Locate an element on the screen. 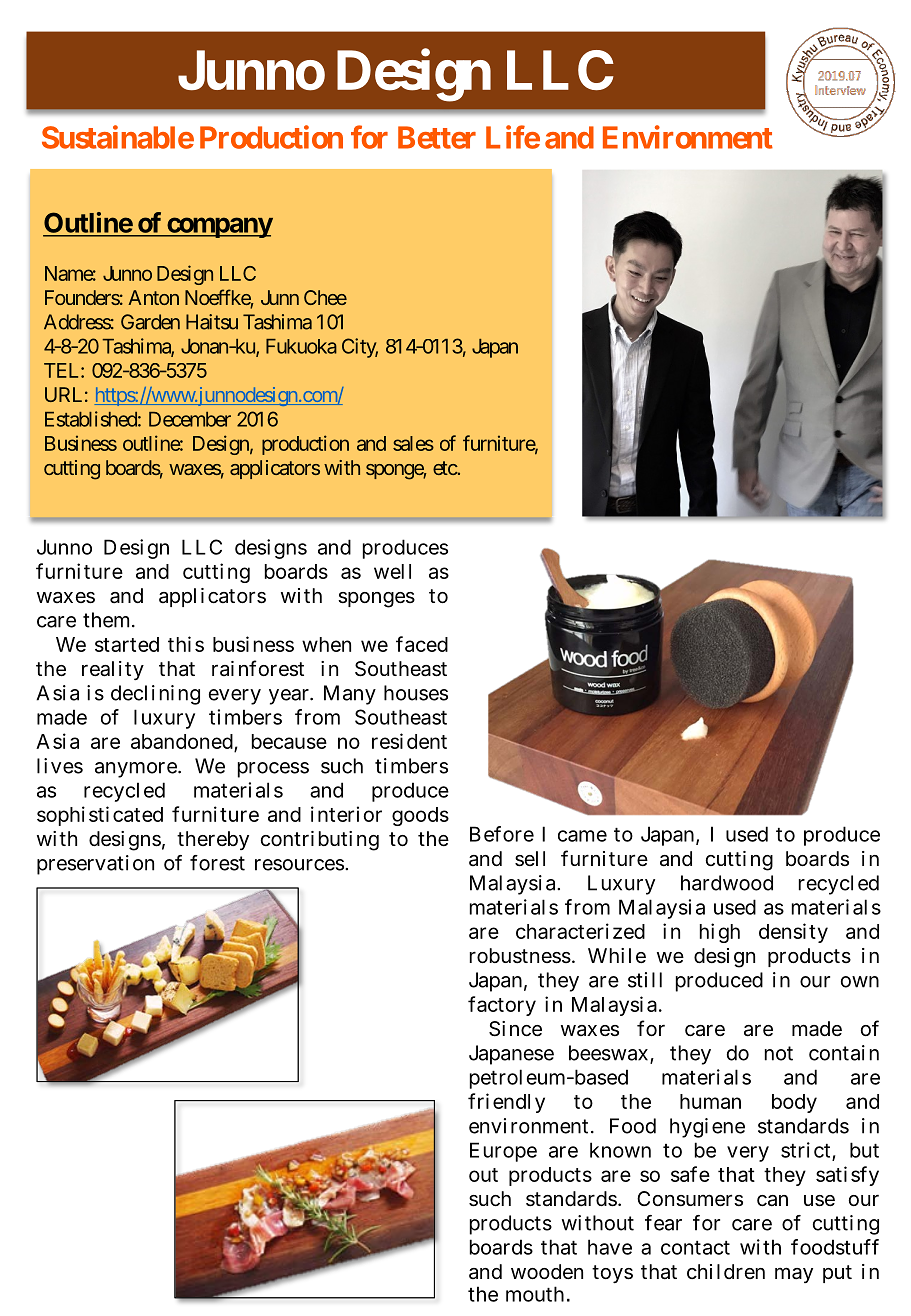 This screenshot has height=1316, width=911. not is located at coordinates (779, 1053).
